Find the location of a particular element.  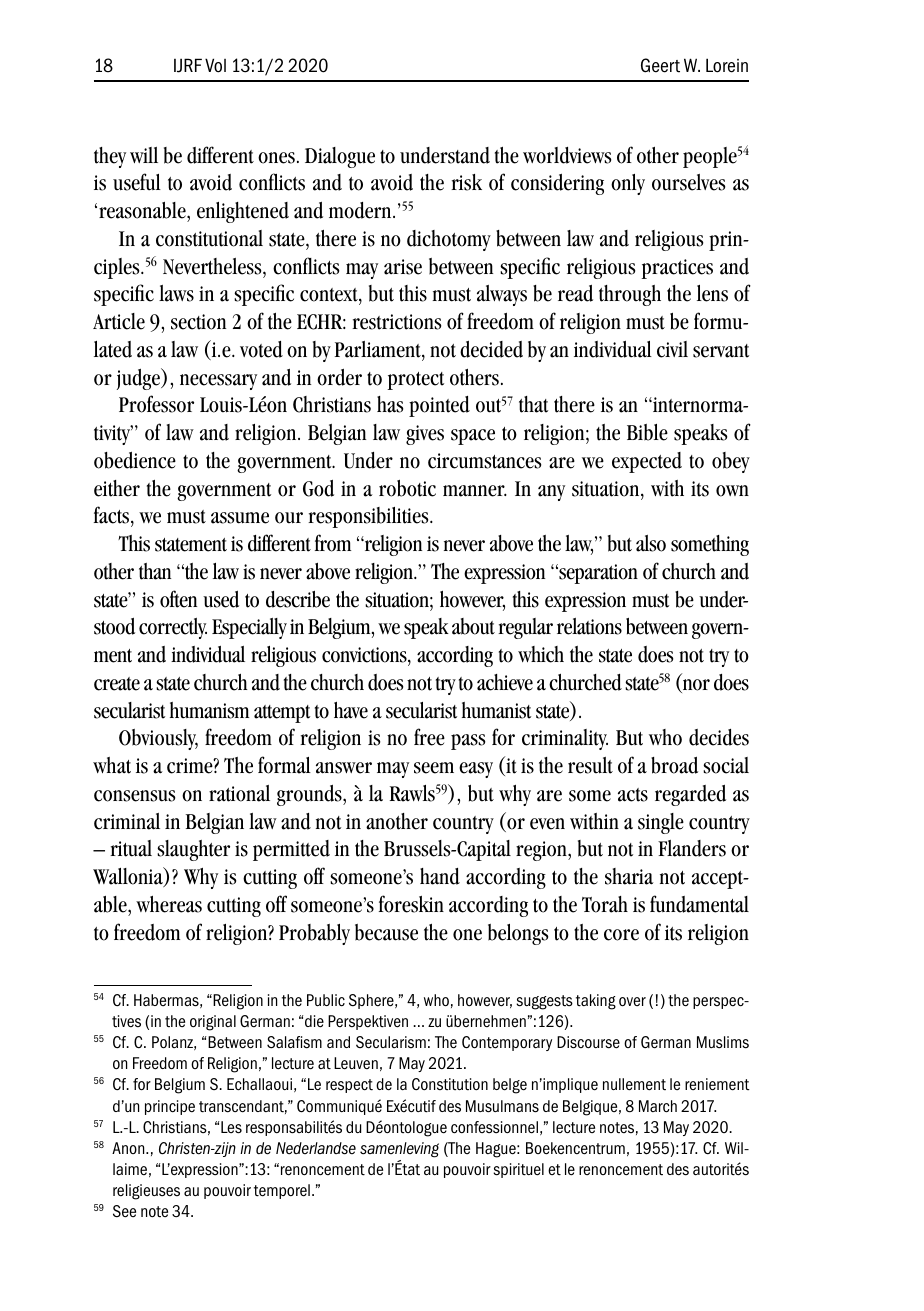

Dialogue is located at coordinates (340, 157).
